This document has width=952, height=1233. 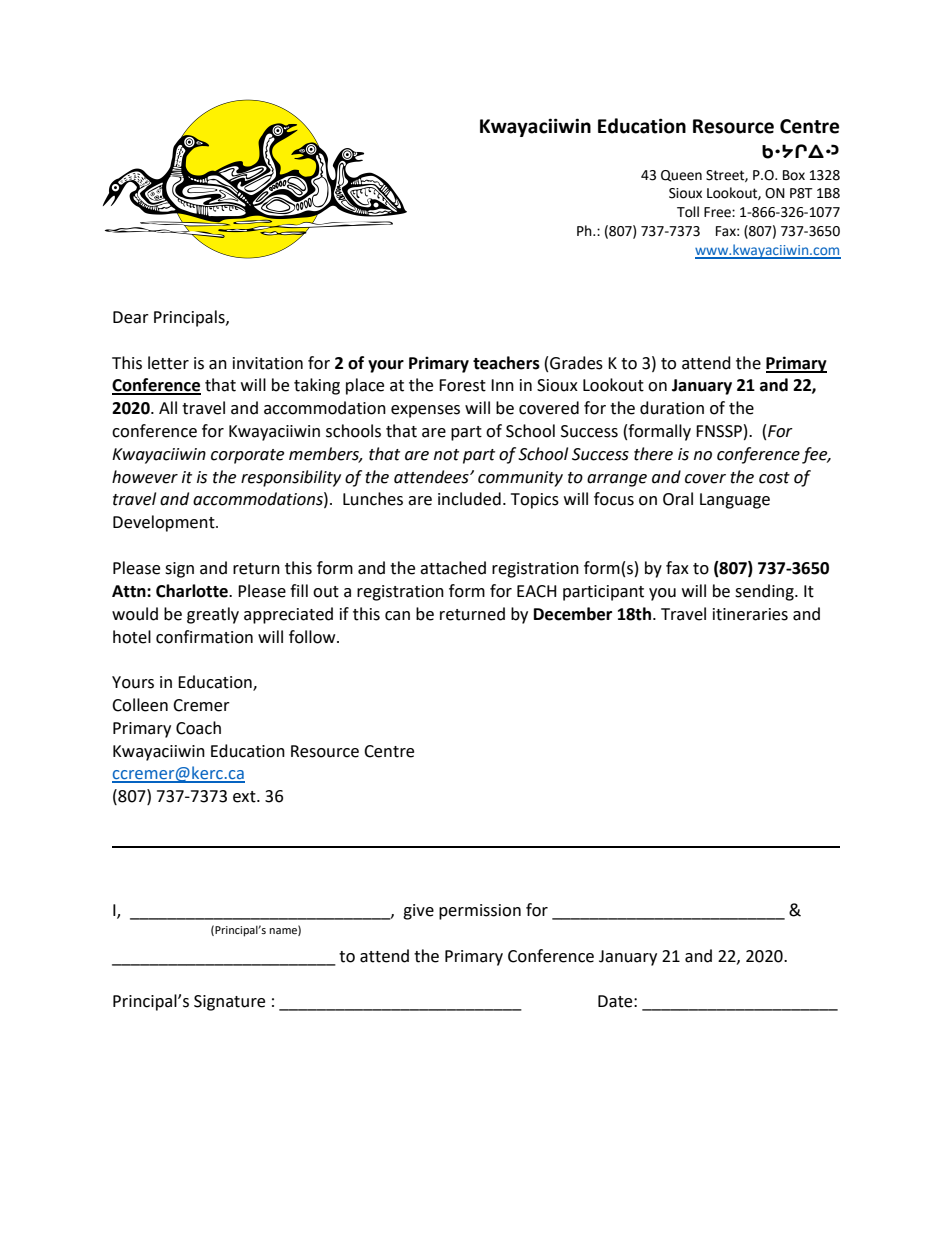 What do you see at coordinates (168, 363) in the document?
I see `letter` at bounding box center [168, 363].
